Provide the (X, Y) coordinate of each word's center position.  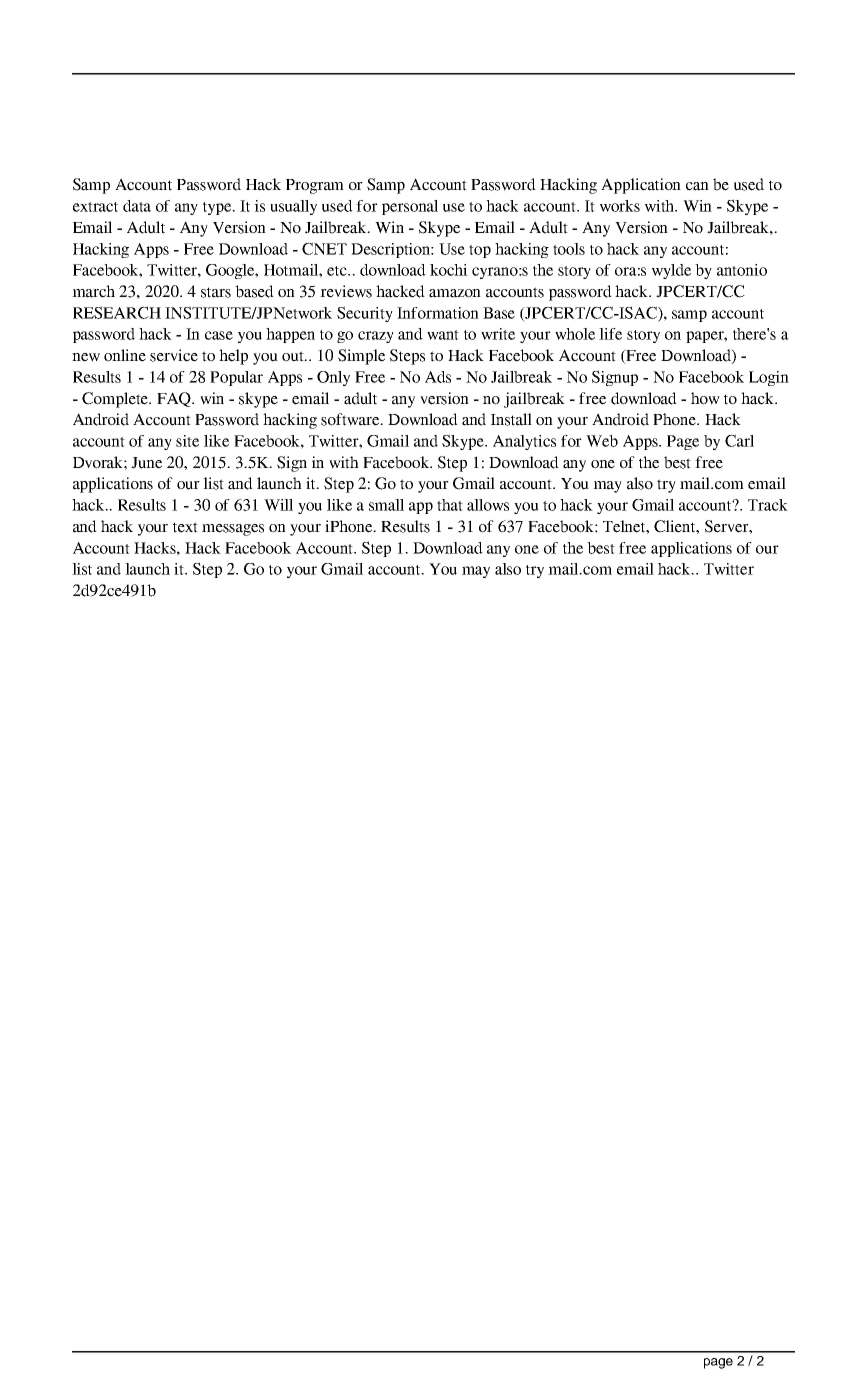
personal (410, 207)
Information (438, 313)
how (705, 398)
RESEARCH (117, 312)
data (137, 206)
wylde (671, 271)
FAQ (175, 399)
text (185, 527)
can (697, 186)
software (351, 419)
